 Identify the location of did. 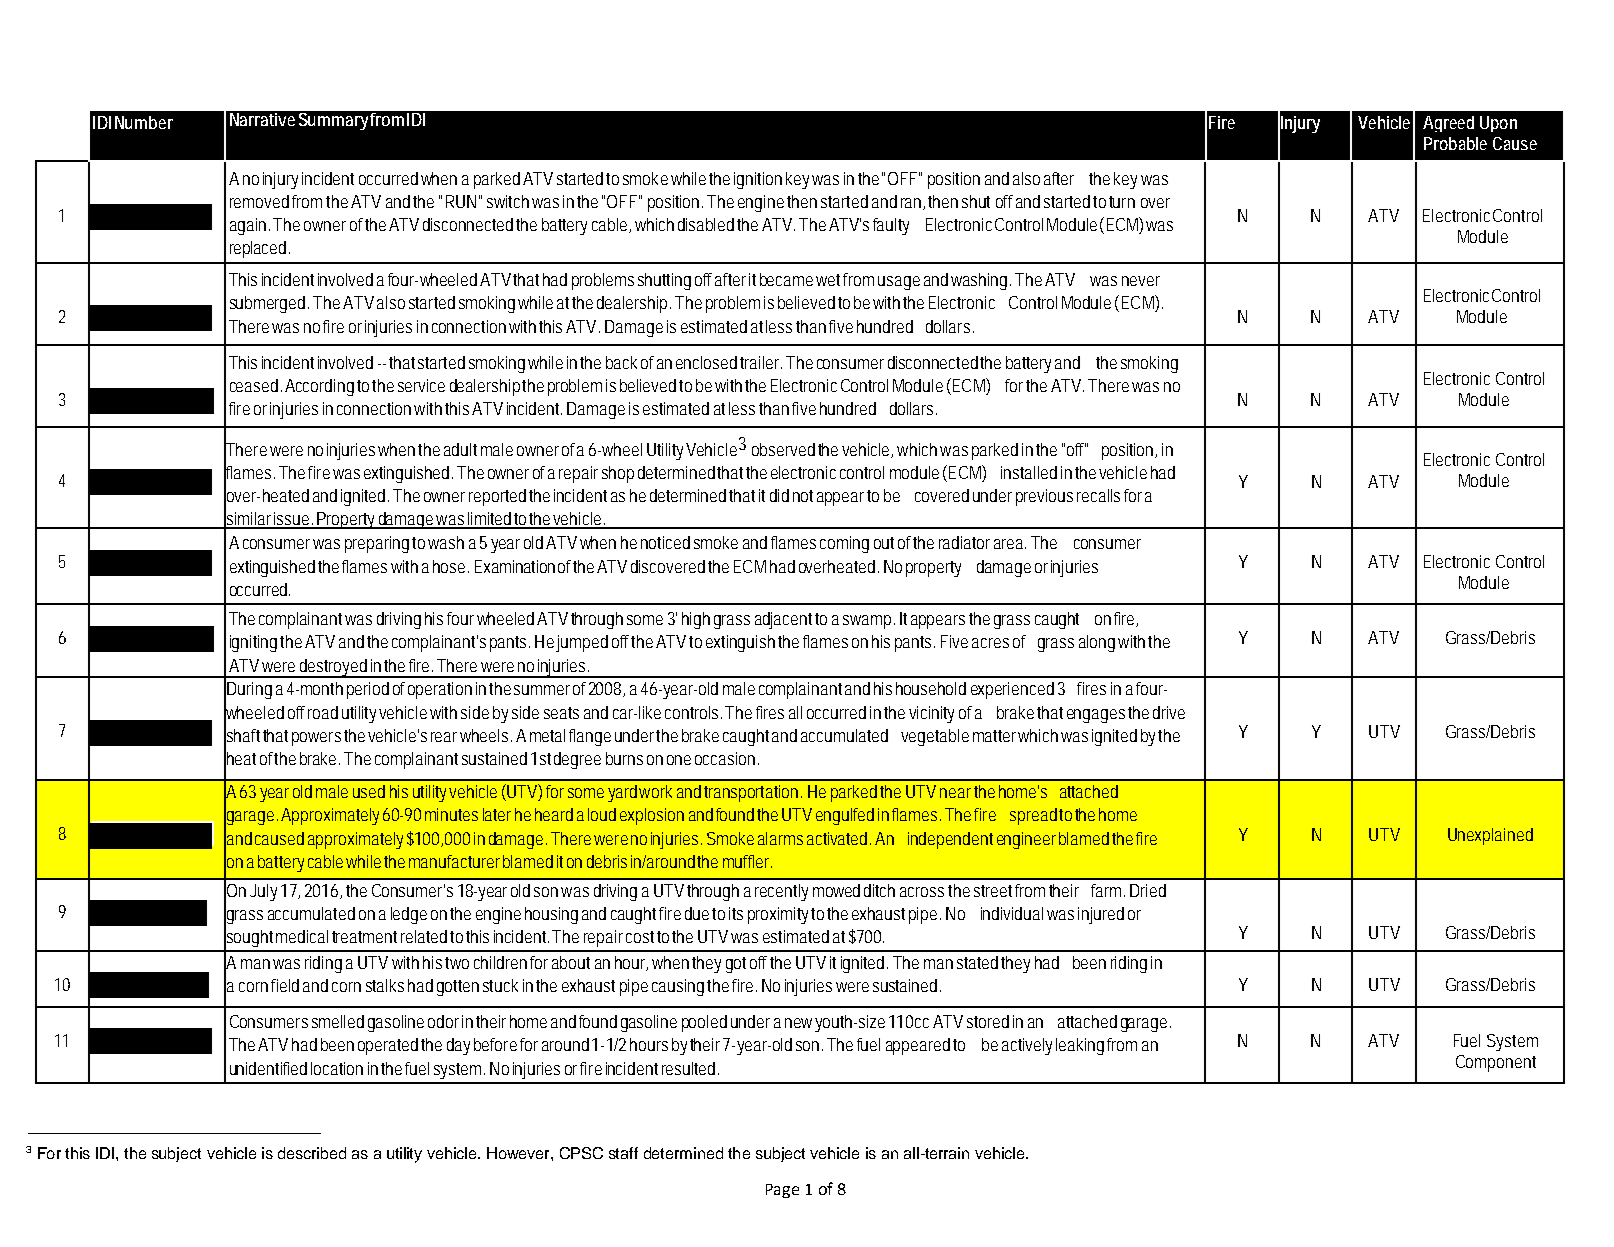
(779, 495).
